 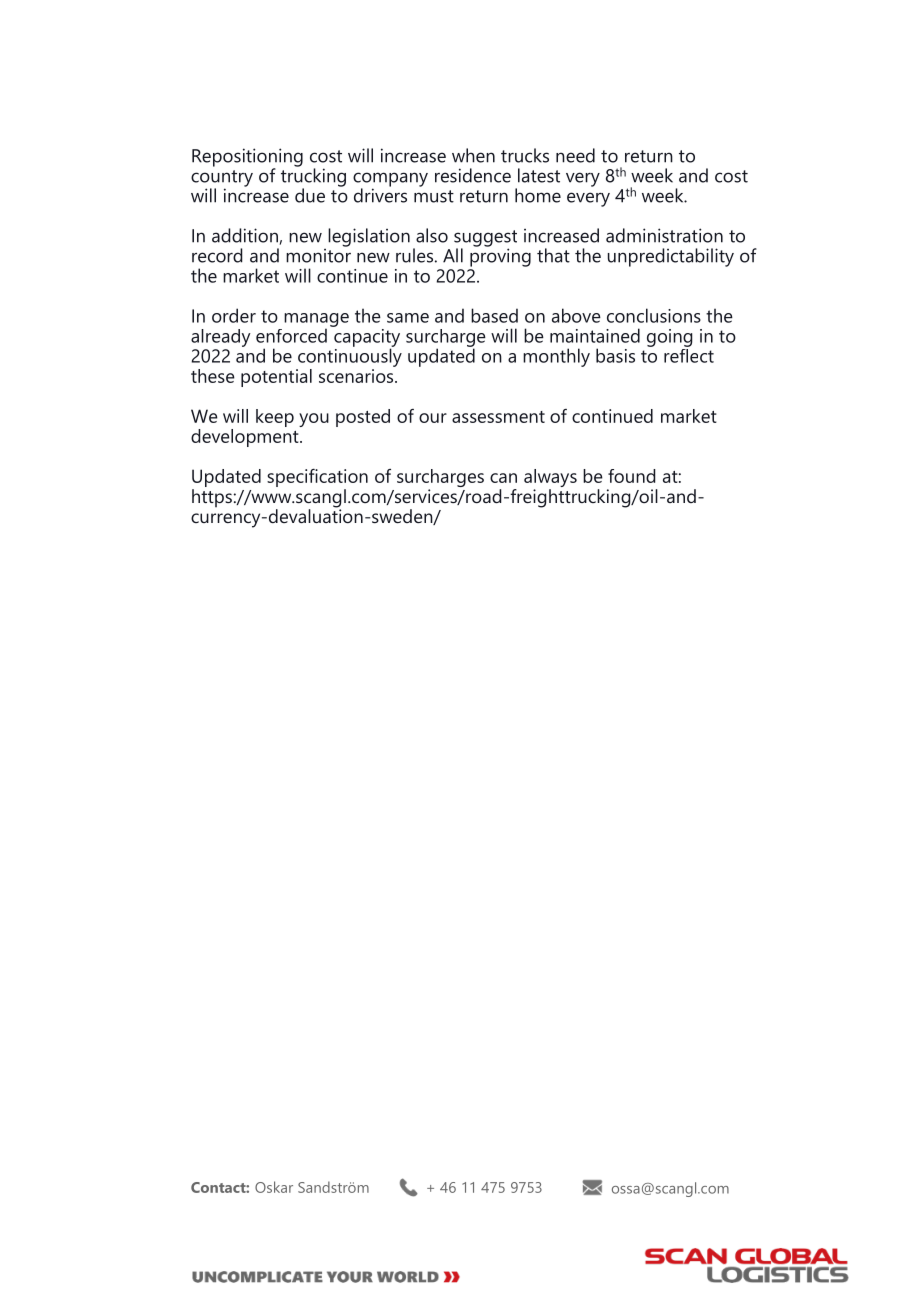 I want to click on always, so click(x=550, y=479).
